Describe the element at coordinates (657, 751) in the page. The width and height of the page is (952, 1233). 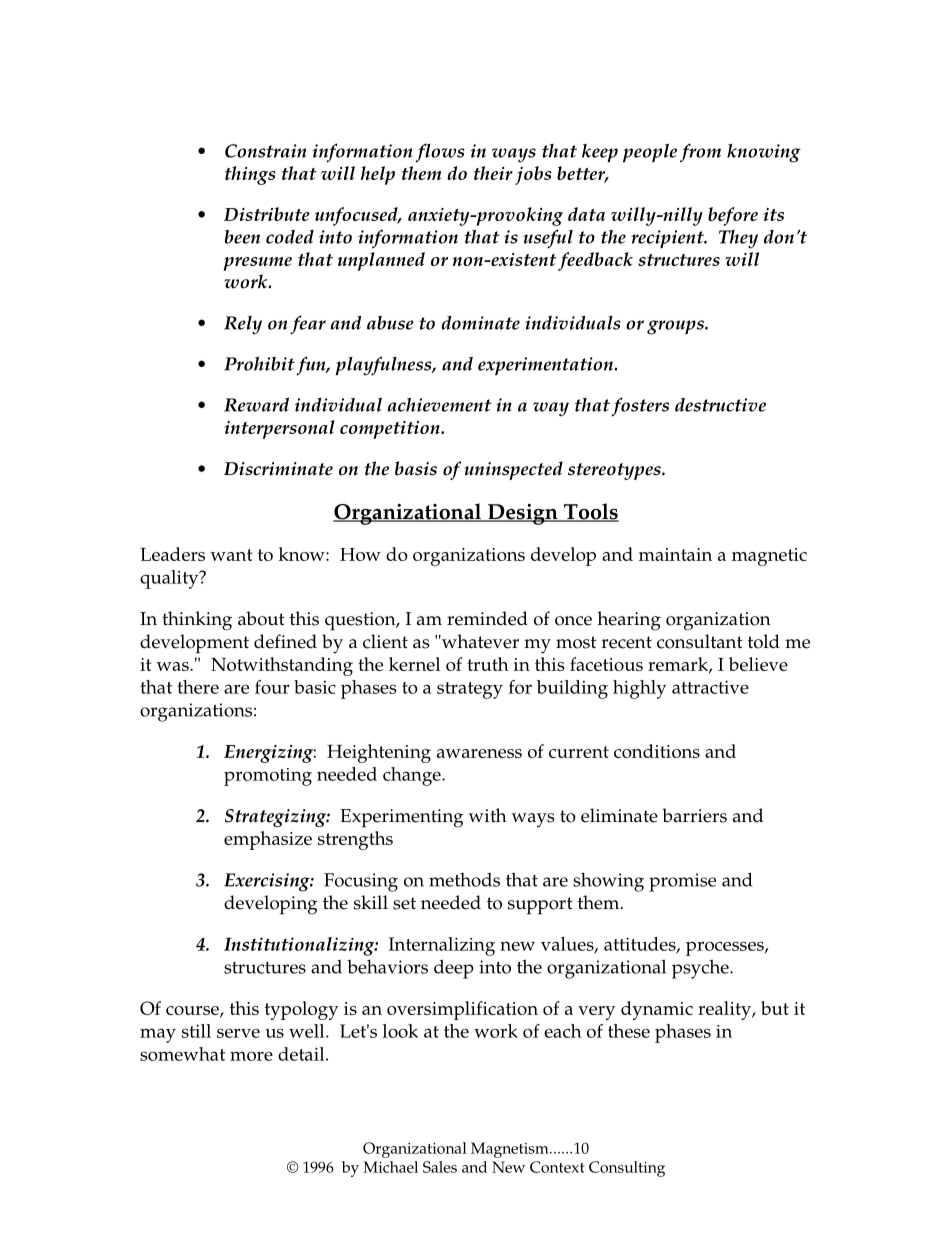
I see `conditions` at that location.
